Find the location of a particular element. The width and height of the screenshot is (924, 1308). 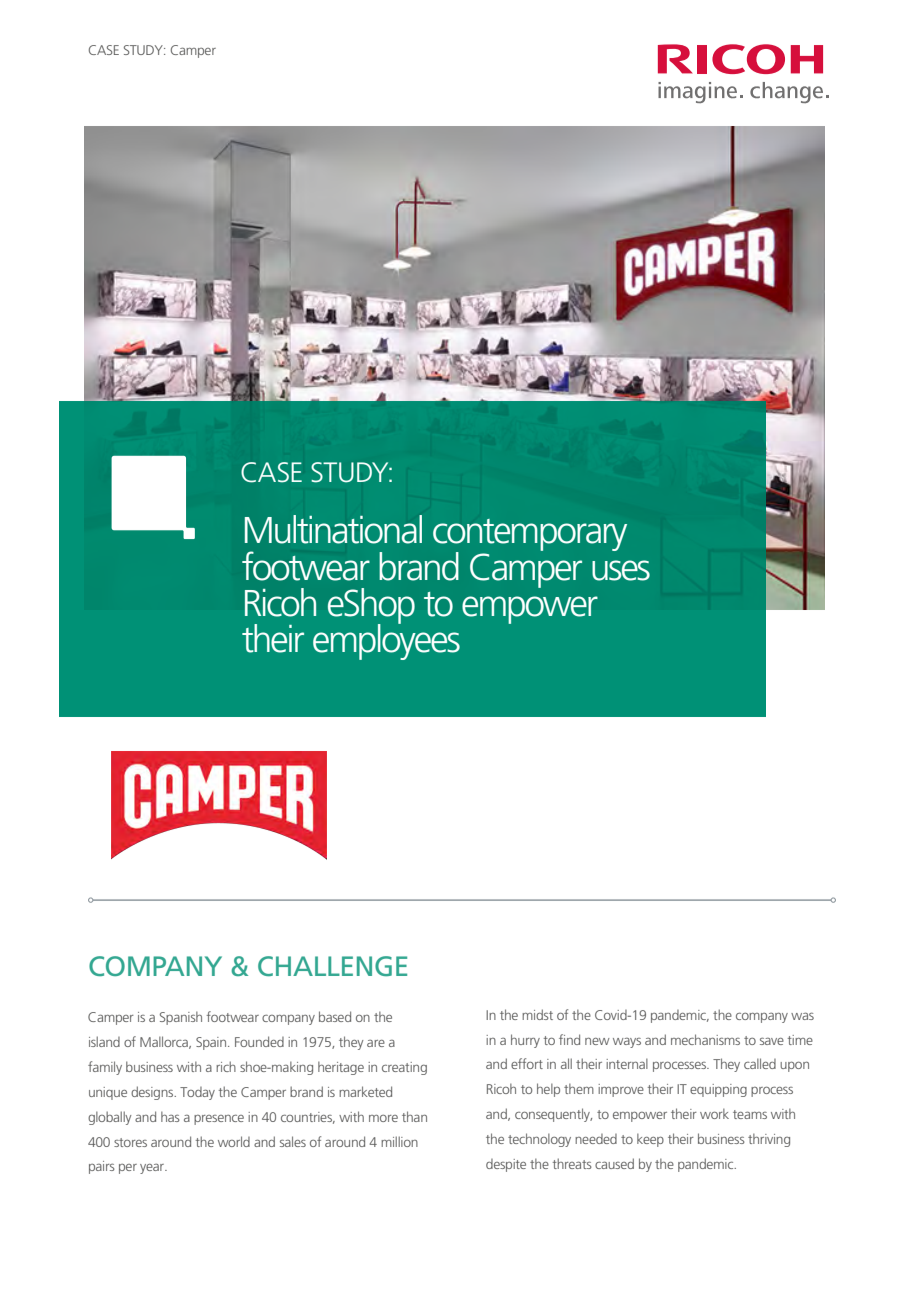

world is located at coordinates (234, 1141).
